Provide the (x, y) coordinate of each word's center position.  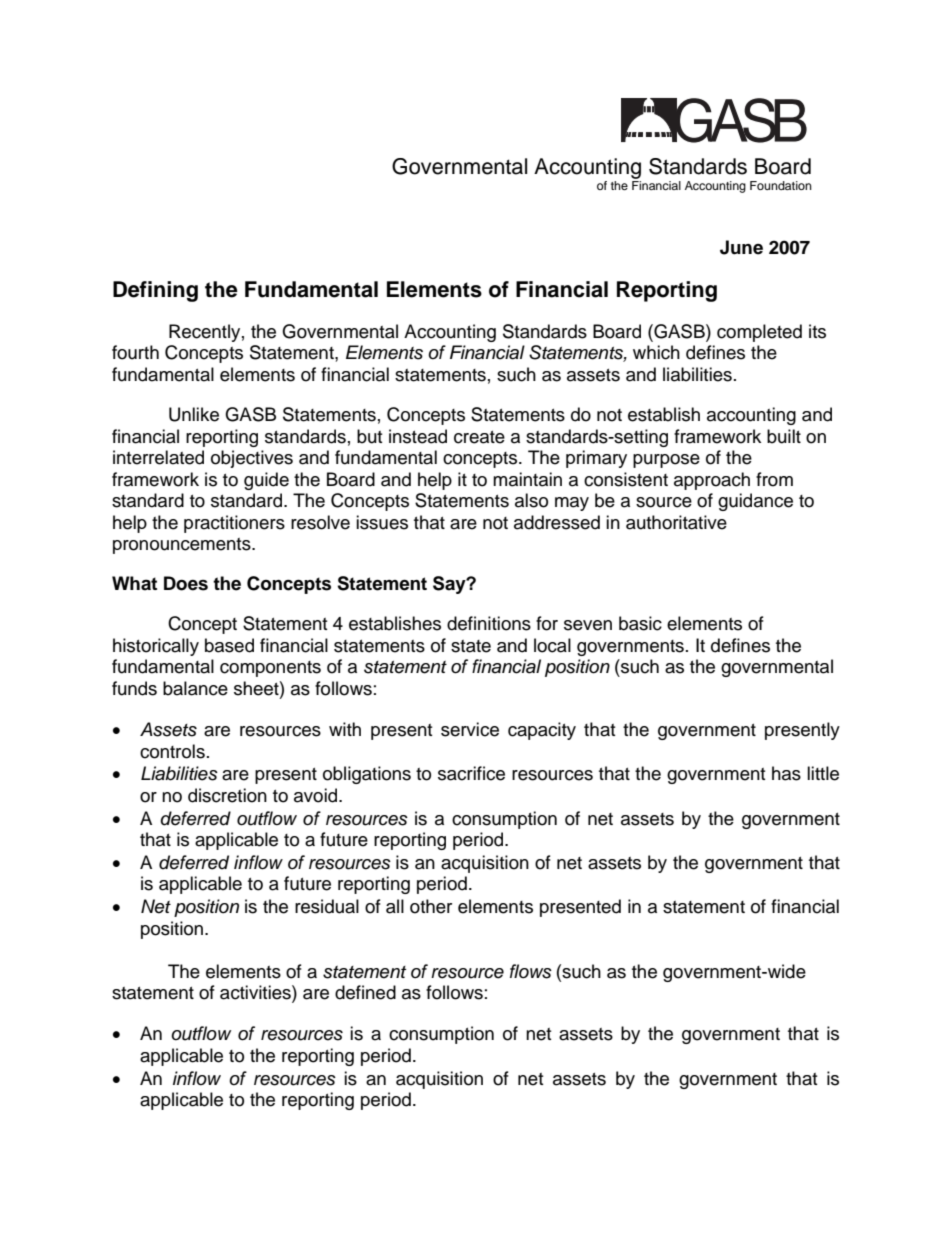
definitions (489, 623)
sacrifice (471, 773)
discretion (227, 795)
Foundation (781, 185)
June (741, 247)
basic (640, 623)
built (784, 436)
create (479, 437)
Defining (155, 291)
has (786, 773)
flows (531, 971)
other (431, 906)
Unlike (194, 414)
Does (186, 583)
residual (327, 906)
